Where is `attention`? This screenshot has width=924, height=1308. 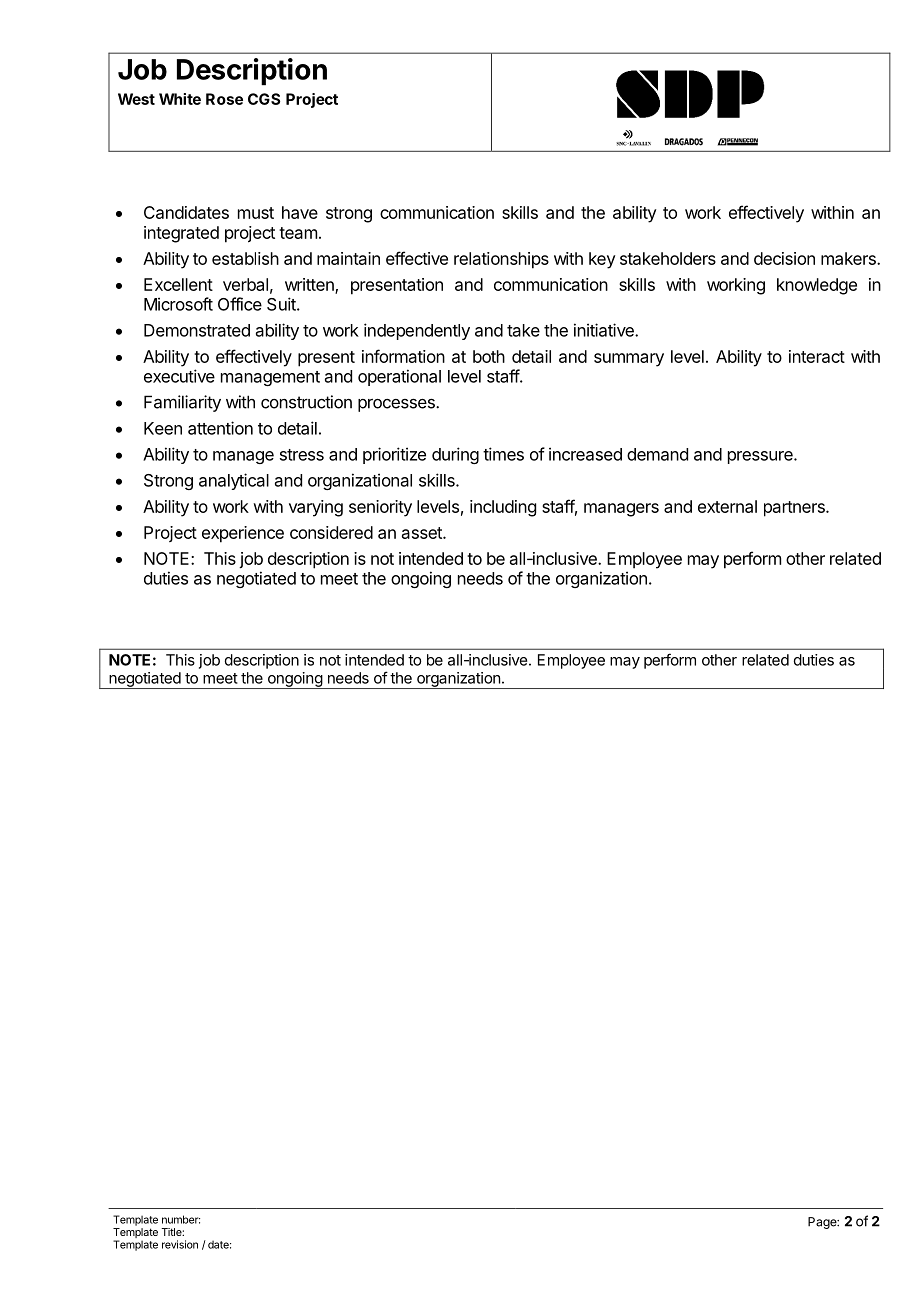
attention is located at coordinates (220, 428).
